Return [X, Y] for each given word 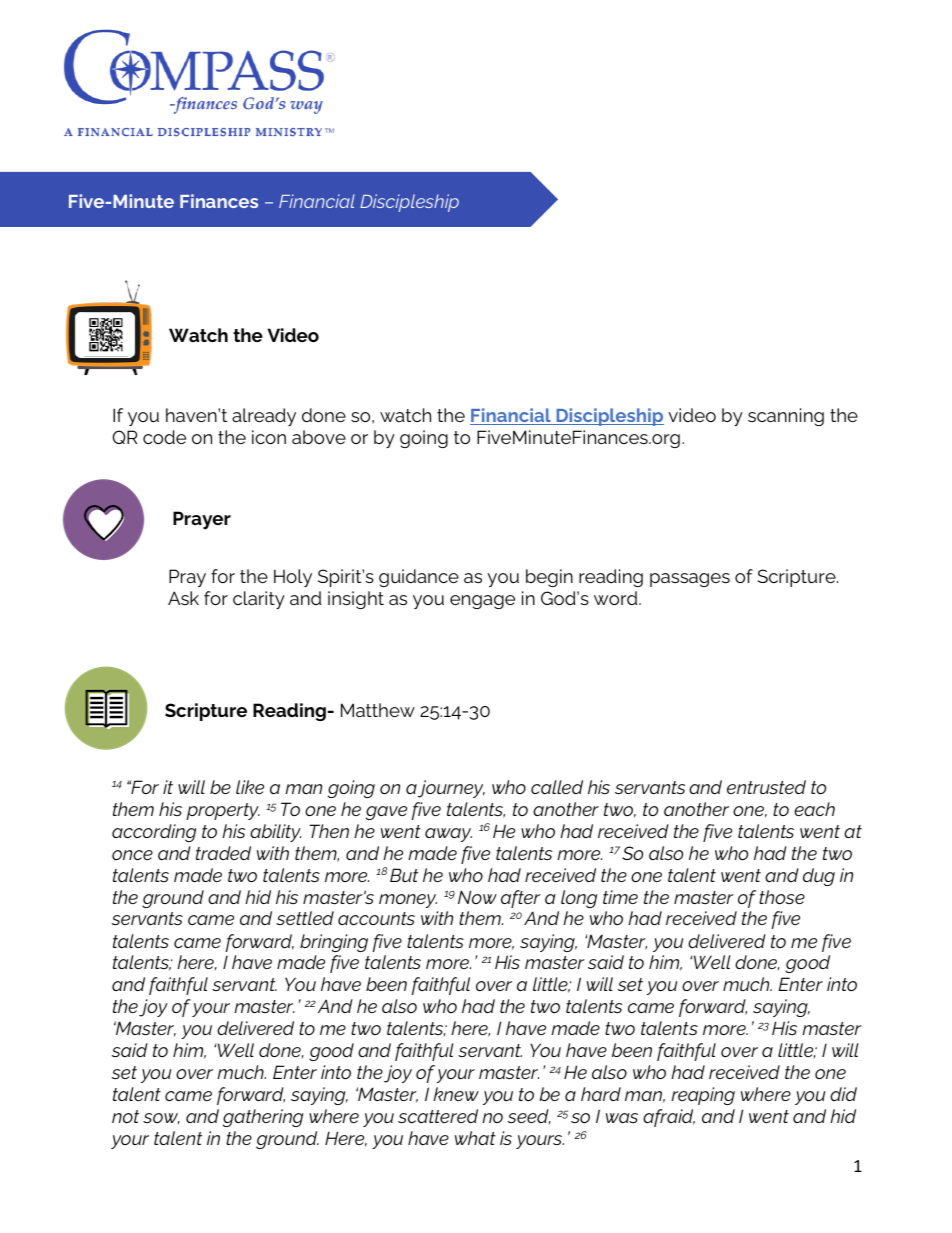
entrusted [766, 787]
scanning [786, 417]
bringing [334, 943]
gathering [263, 1118]
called [557, 787]
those [782, 897]
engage [482, 602]
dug [819, 877]
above [319, 437]
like [250, 787]
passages [690, 580]
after [521, 899]
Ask [183, 598]
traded [223, 853]
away [448, 835]
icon [269, 437]
